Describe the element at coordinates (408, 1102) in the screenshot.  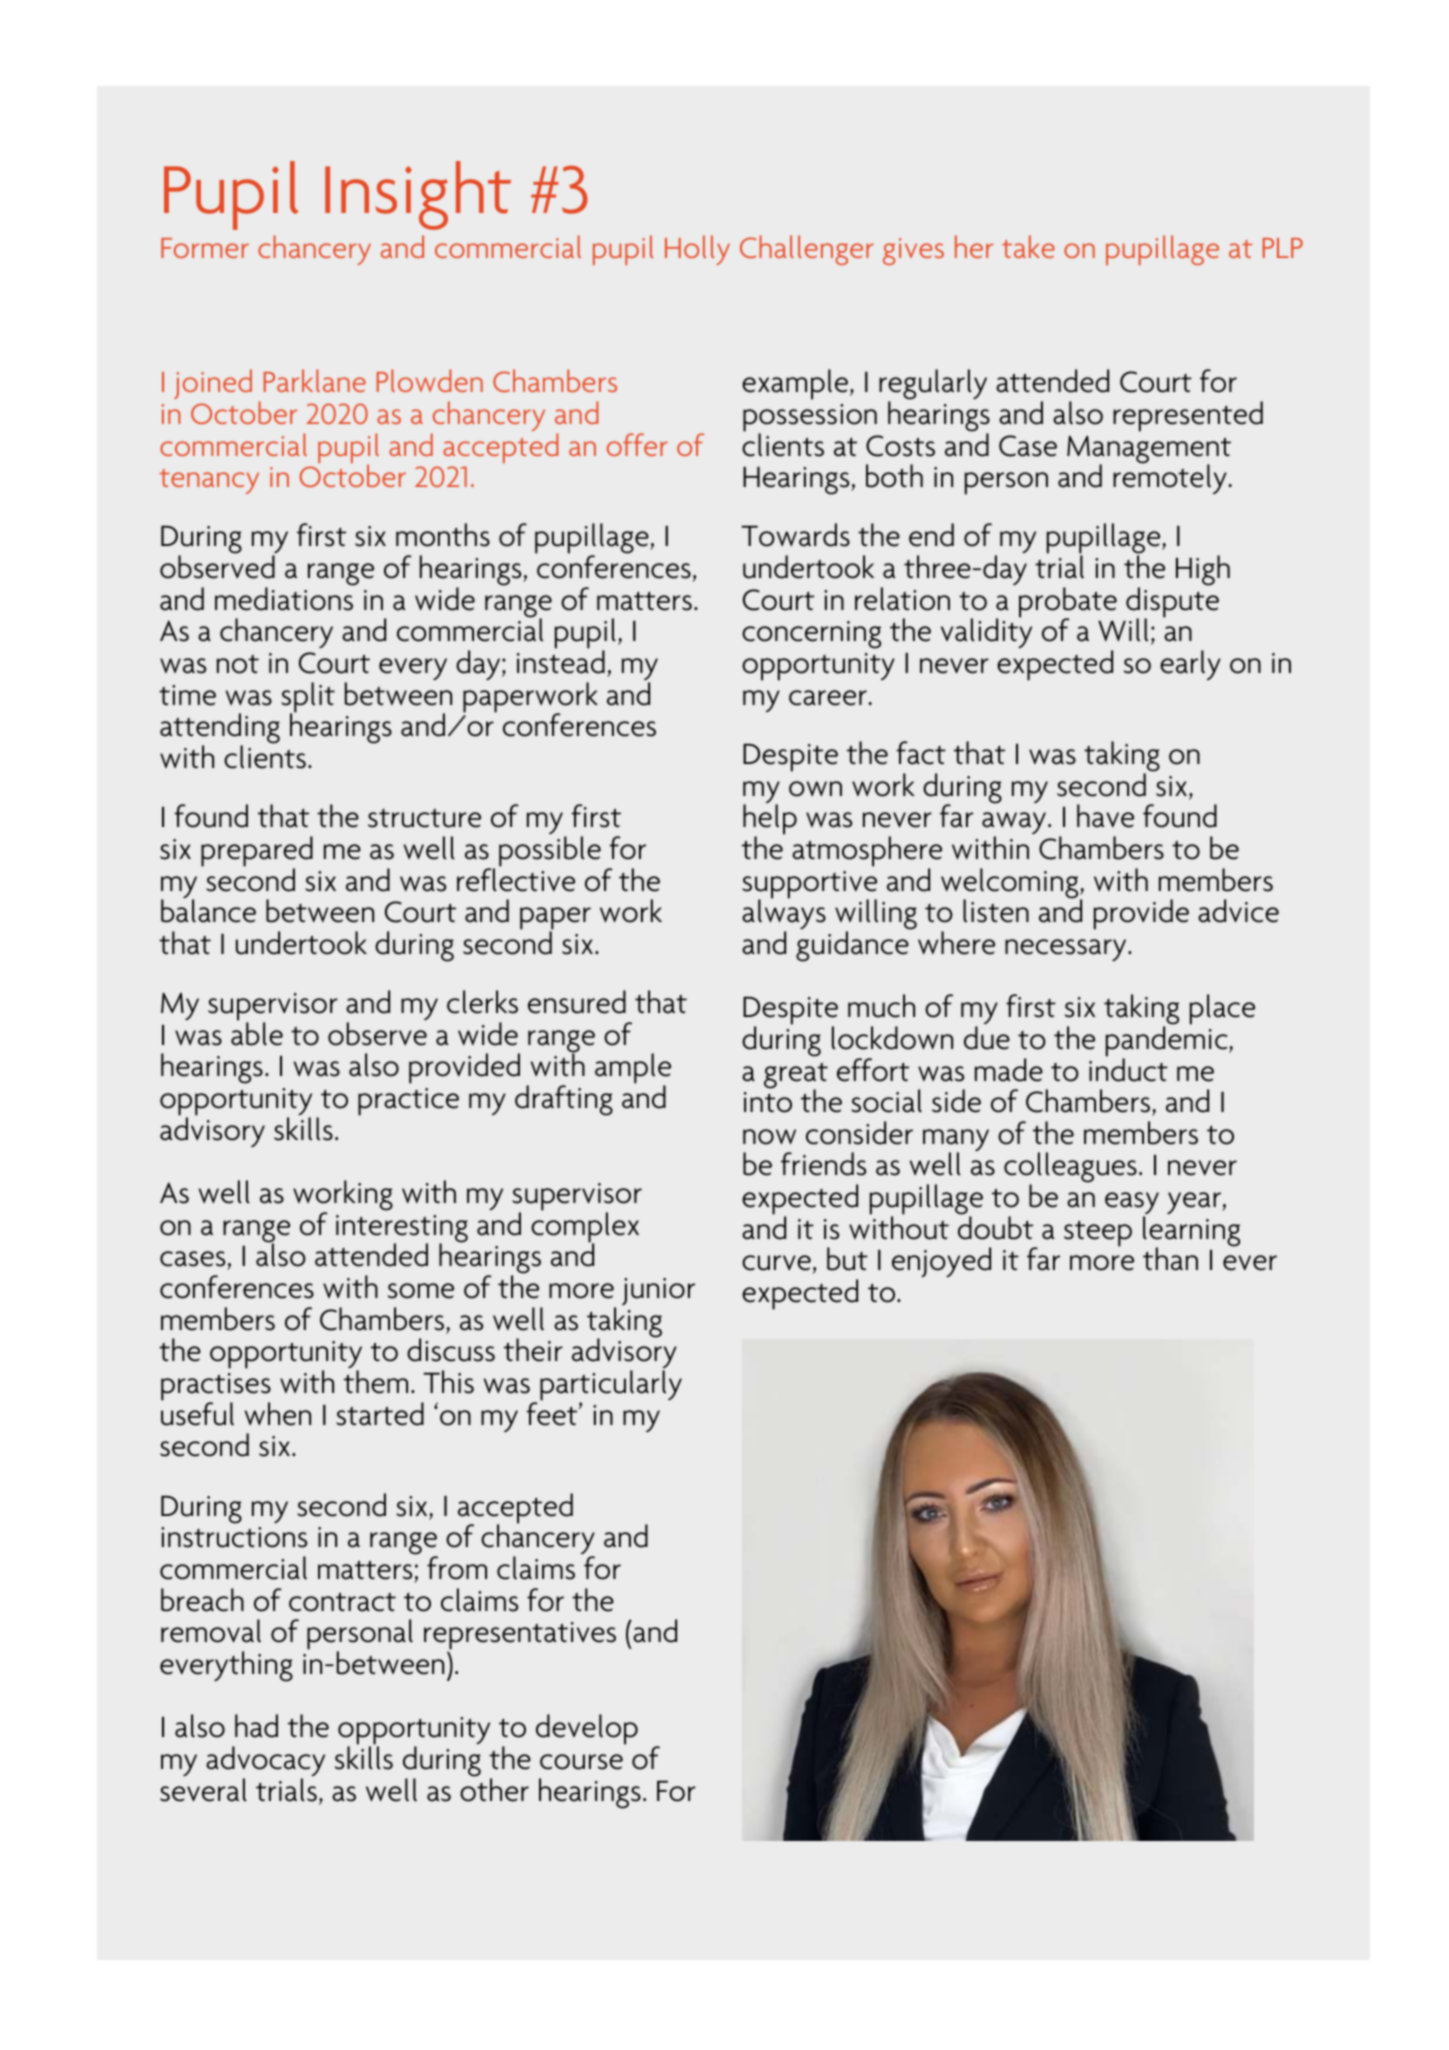
I see `practice` at that location.
